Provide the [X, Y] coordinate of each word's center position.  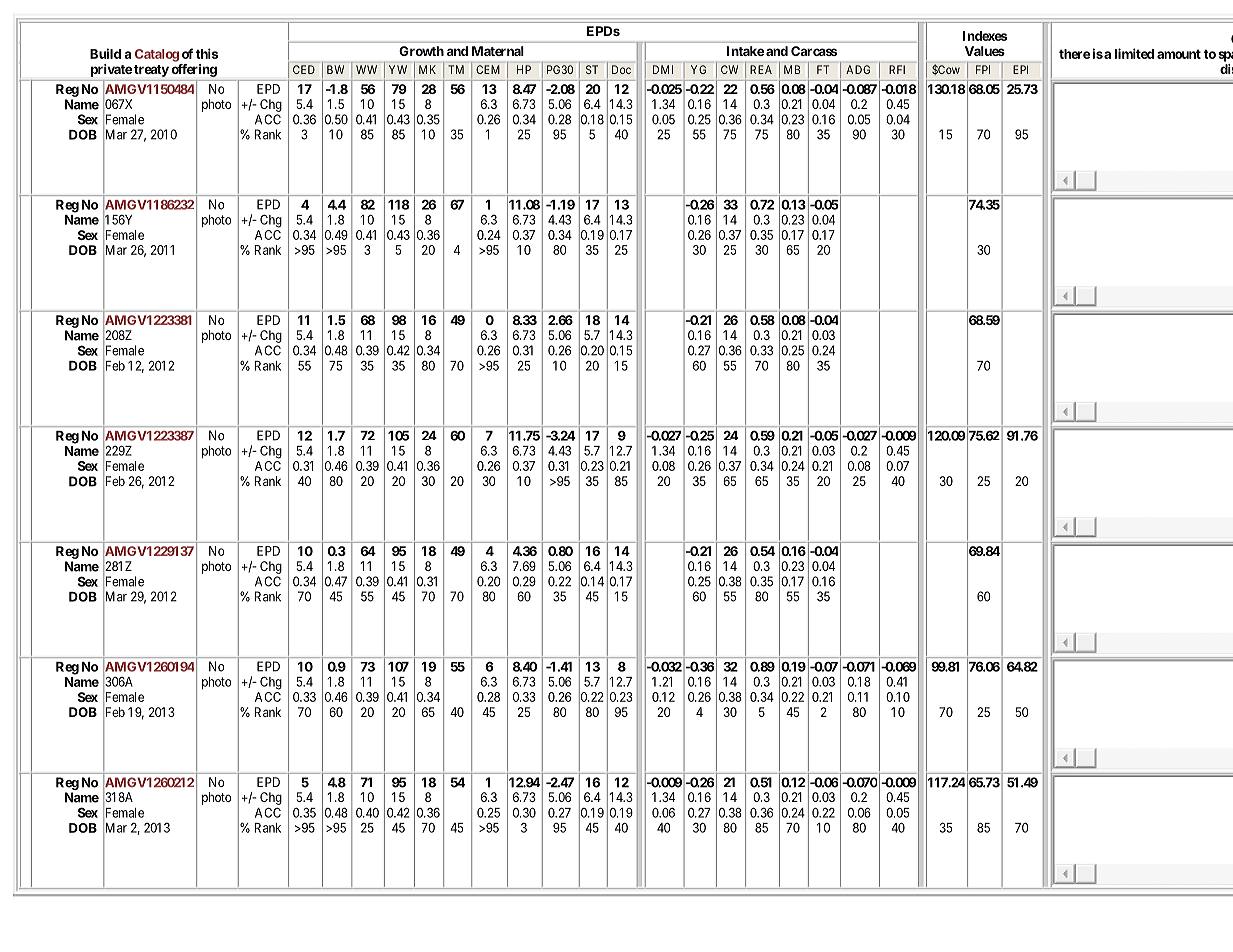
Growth [421, 51]
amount [1179, 54]
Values [985, 51]
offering [194, 70]
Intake [745, 51]
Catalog [157, 55]
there [1074, 54]
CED [304, 69]
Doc [621, 69]
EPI [1020, 69]
